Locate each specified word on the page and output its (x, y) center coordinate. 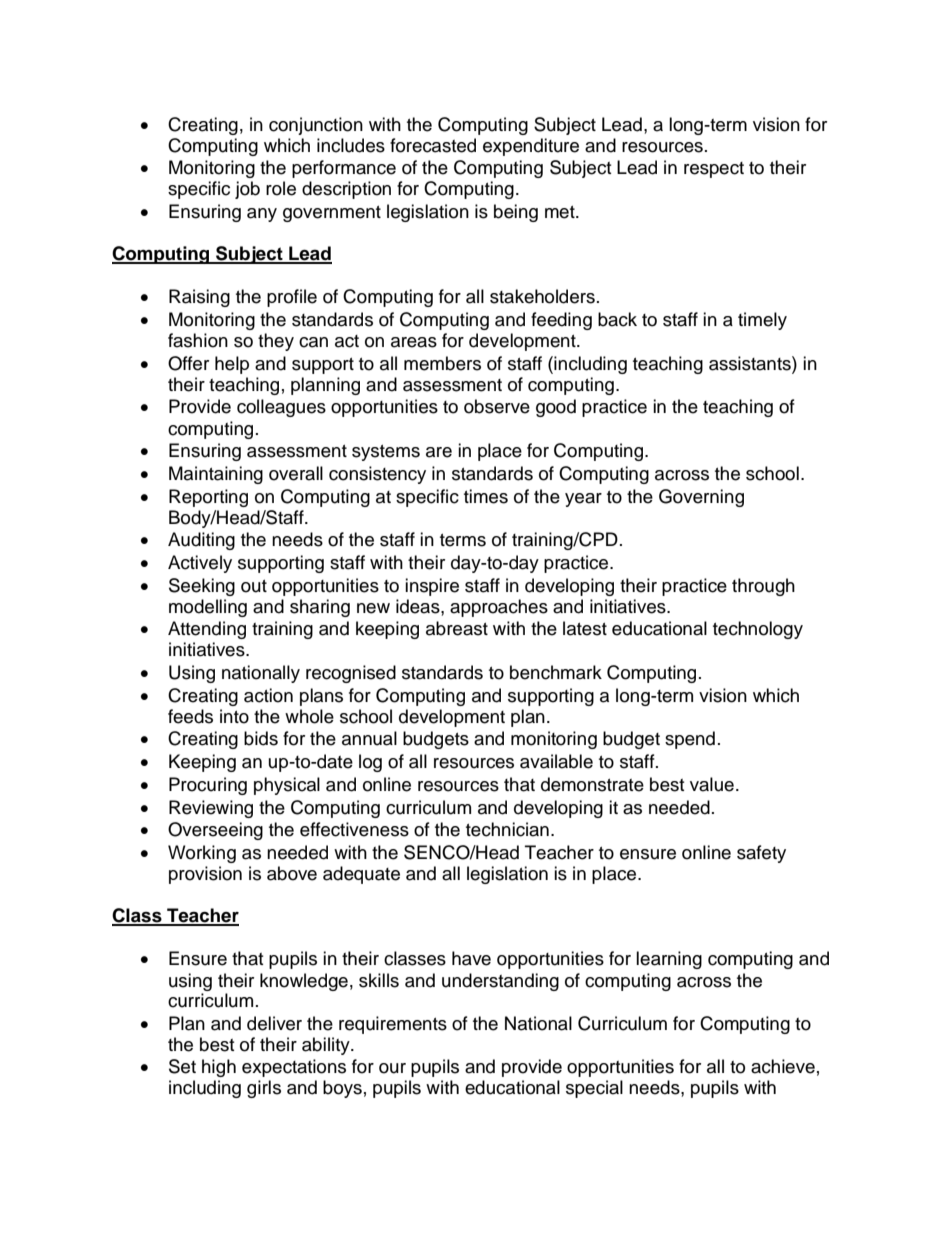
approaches (499, 608)
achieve (783, 1066)
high (219, 1068)
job (247, 190)
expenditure (531, 147)
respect (714, 170)
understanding (500, 982)
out (254, 586)
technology (758, 630)
